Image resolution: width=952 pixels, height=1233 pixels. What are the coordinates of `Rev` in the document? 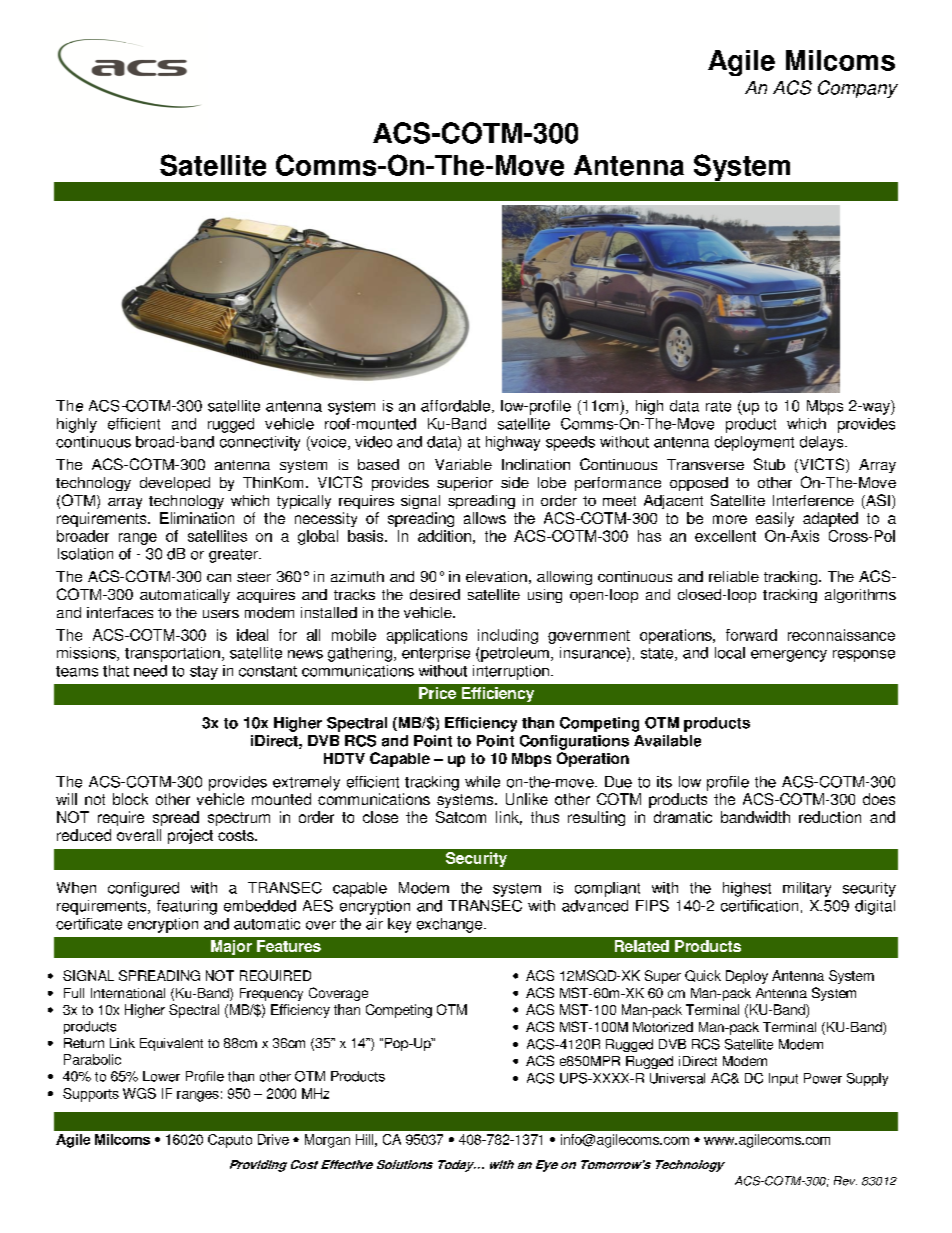 It's located at (845, 1181).
